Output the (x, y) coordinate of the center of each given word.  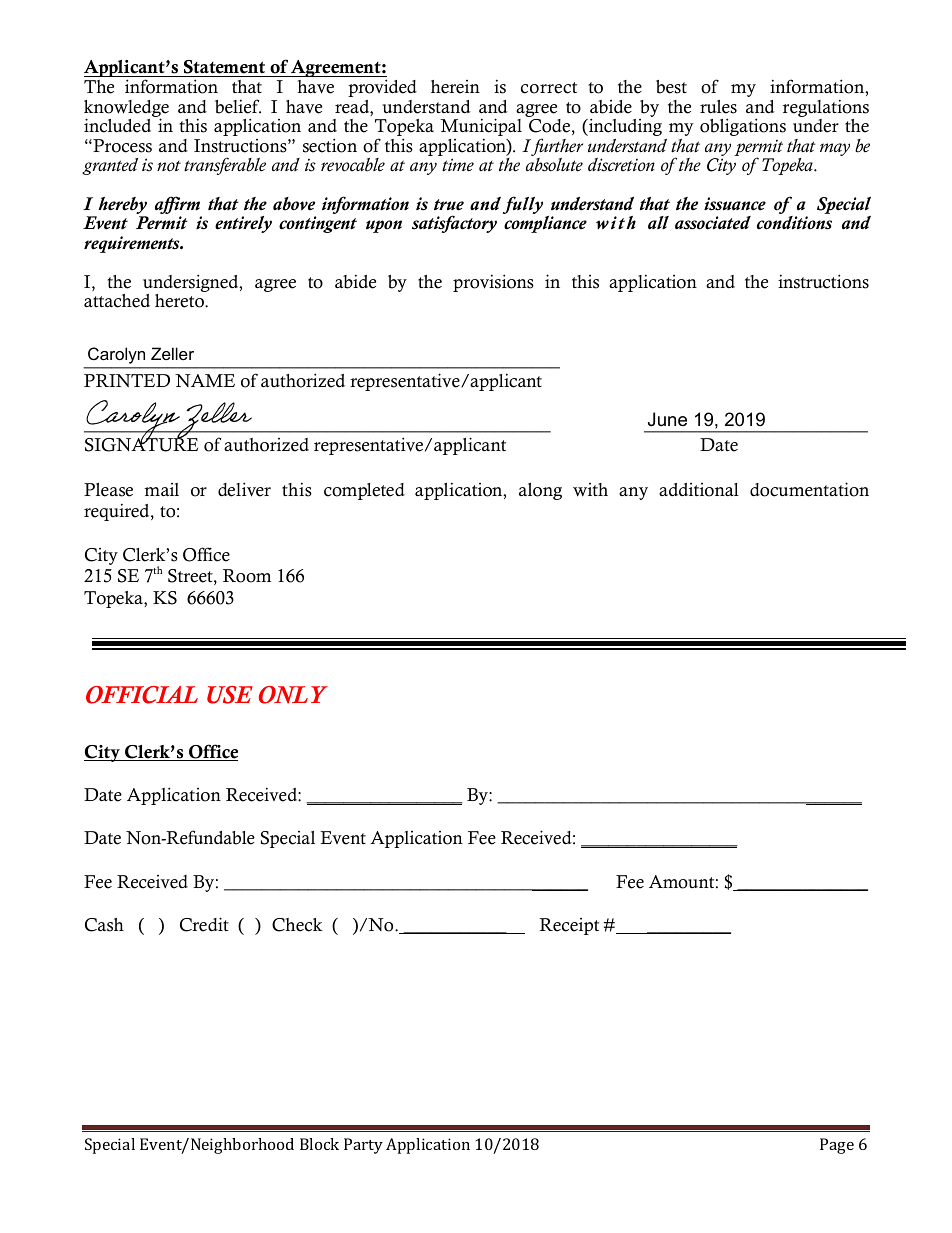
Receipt (569, 926)
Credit (204, 924)
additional (699, 490)
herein (455, 87)
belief (238, 106)
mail (161, 489)
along (540, 491)
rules (718, 107)
